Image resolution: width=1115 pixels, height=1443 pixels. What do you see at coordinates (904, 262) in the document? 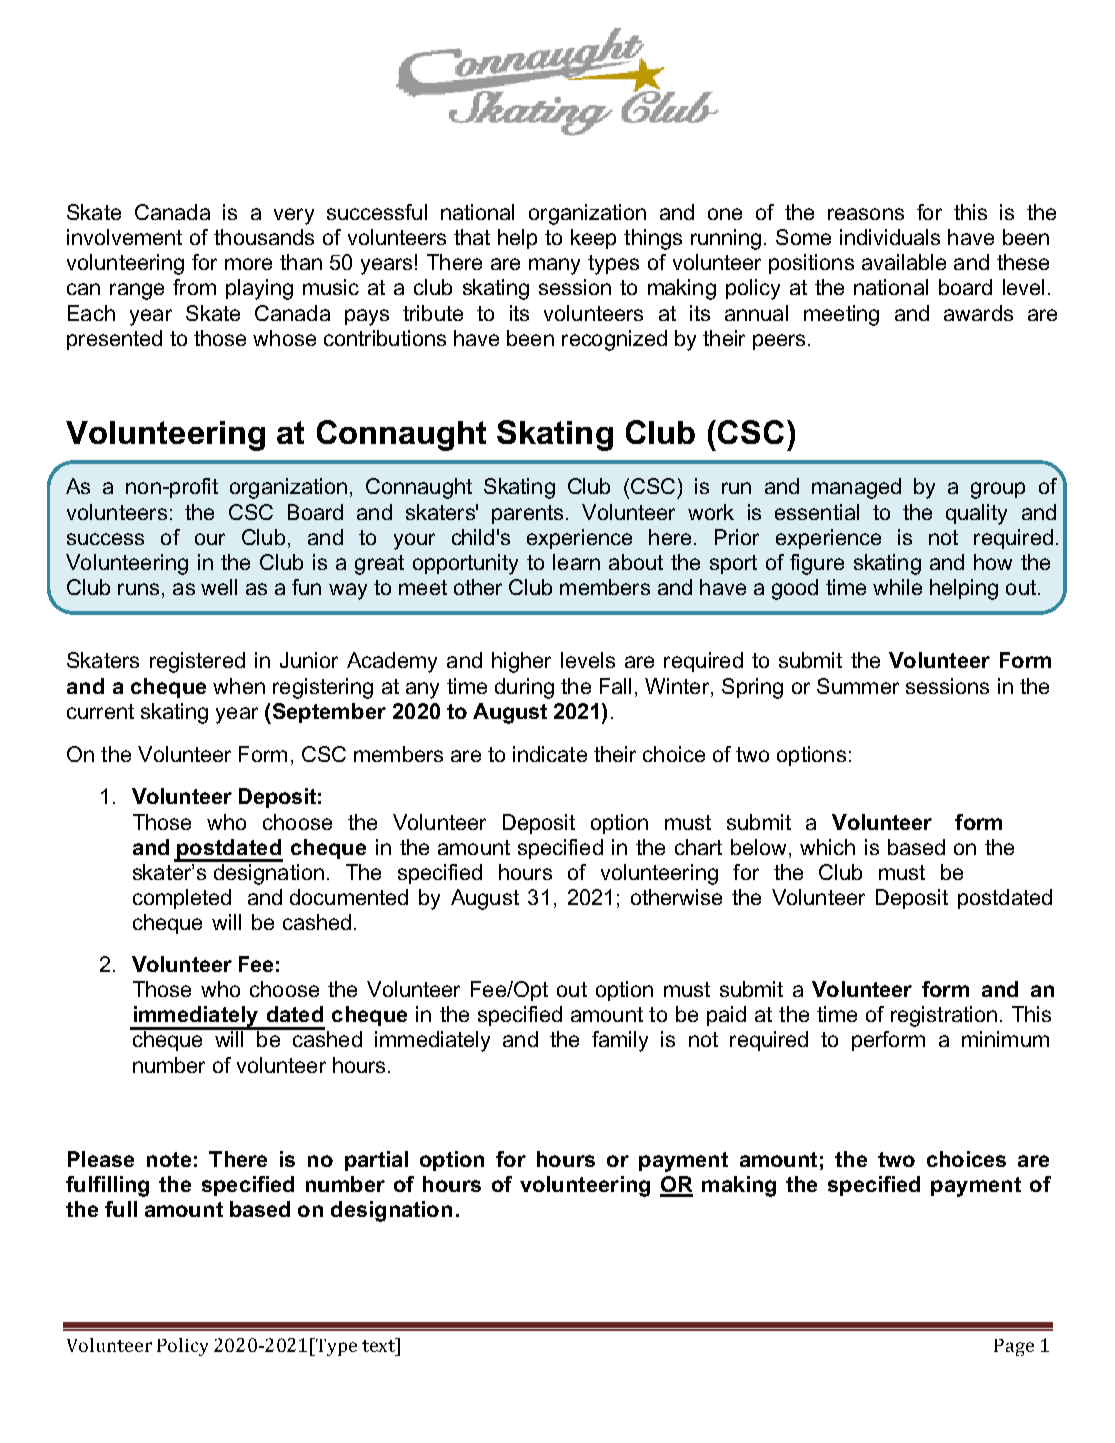
I see `available` at bounding box center [904, 262].
